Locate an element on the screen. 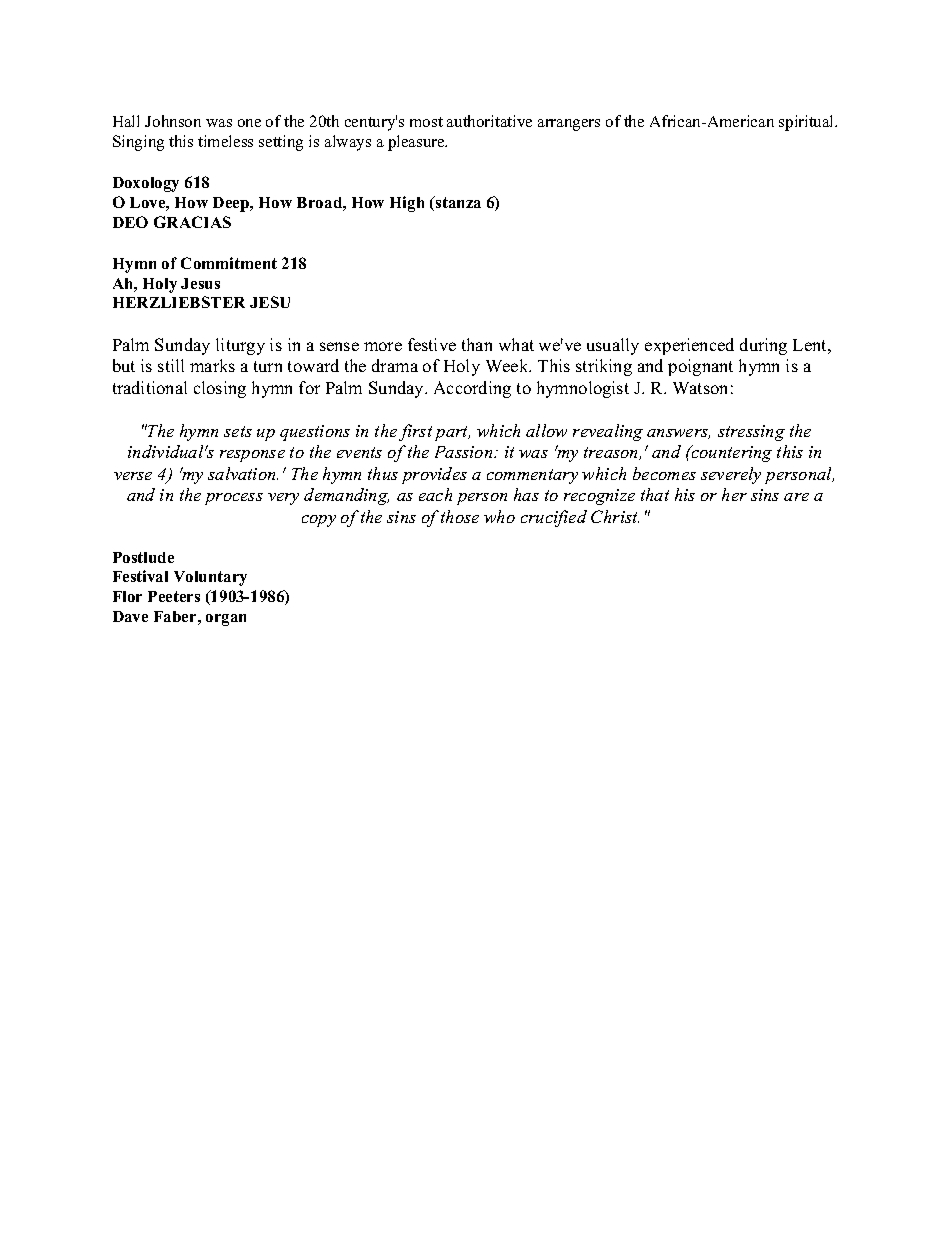 This screenshot has height=1233, width=952. experienced is located at coordinates (689, 346).
